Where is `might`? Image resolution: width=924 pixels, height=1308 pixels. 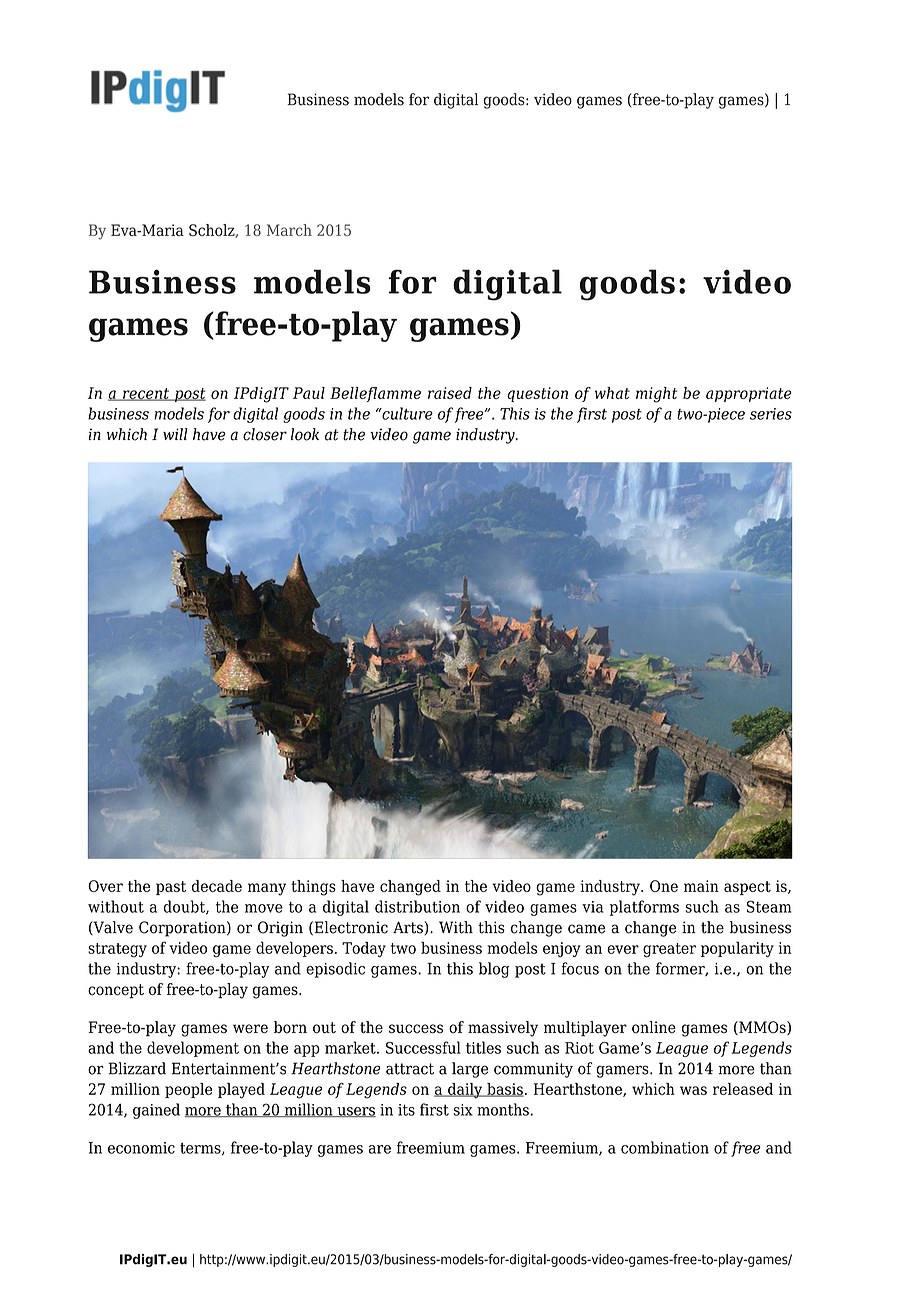 might is located at coordinates (656, 395).
